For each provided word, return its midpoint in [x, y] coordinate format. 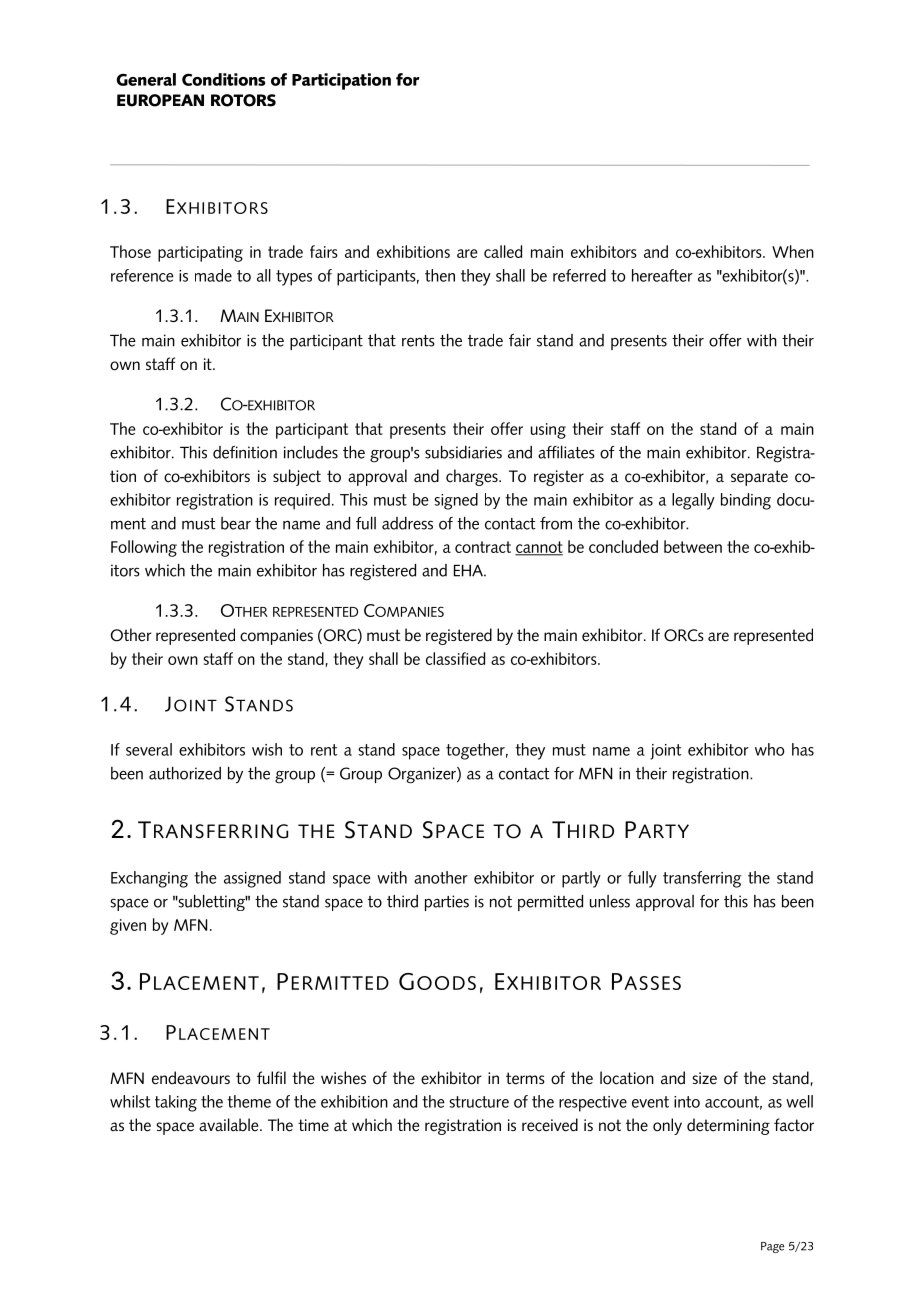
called [503, 251]
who [770, 749]
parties [447, 903]
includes [311, 452]
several [149, 749]
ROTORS [243, 100]
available [230, 1125]
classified [455, 658]
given [128, 927]
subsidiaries [463, 452]
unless [610, 901]
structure [479, 1102]
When [793, 251]
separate [759, 478]
